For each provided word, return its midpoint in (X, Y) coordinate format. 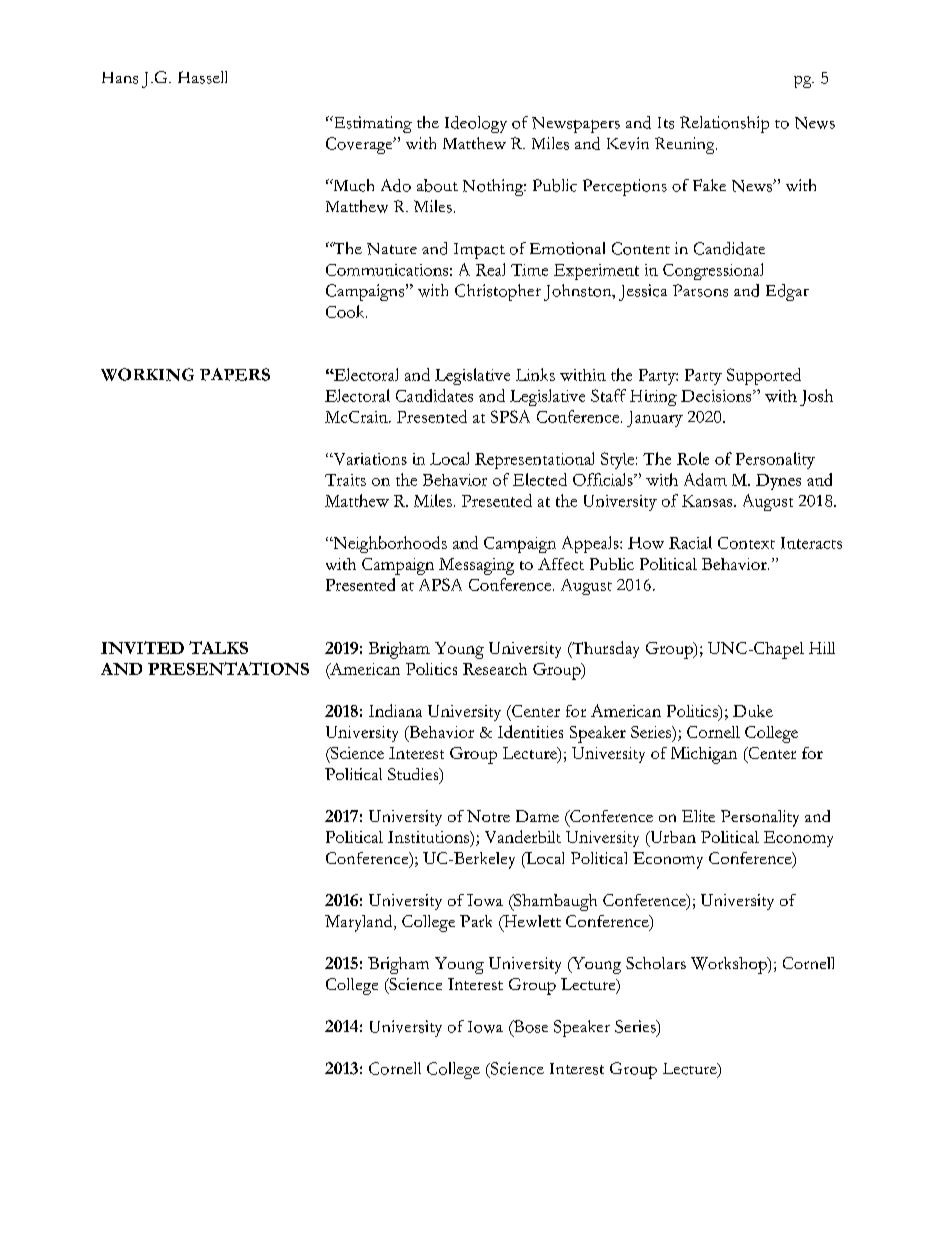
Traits (345, 480)
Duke (753, 711)
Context (746, 543)
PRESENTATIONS (228, 668)
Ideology (476, 124)
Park (476, 921)
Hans (120, 78)
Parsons (700, 290)
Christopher (498, 292)
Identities (530, 731)
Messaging (476, 566)
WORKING (147, 374)
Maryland (360, 923)
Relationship (724, 124)
